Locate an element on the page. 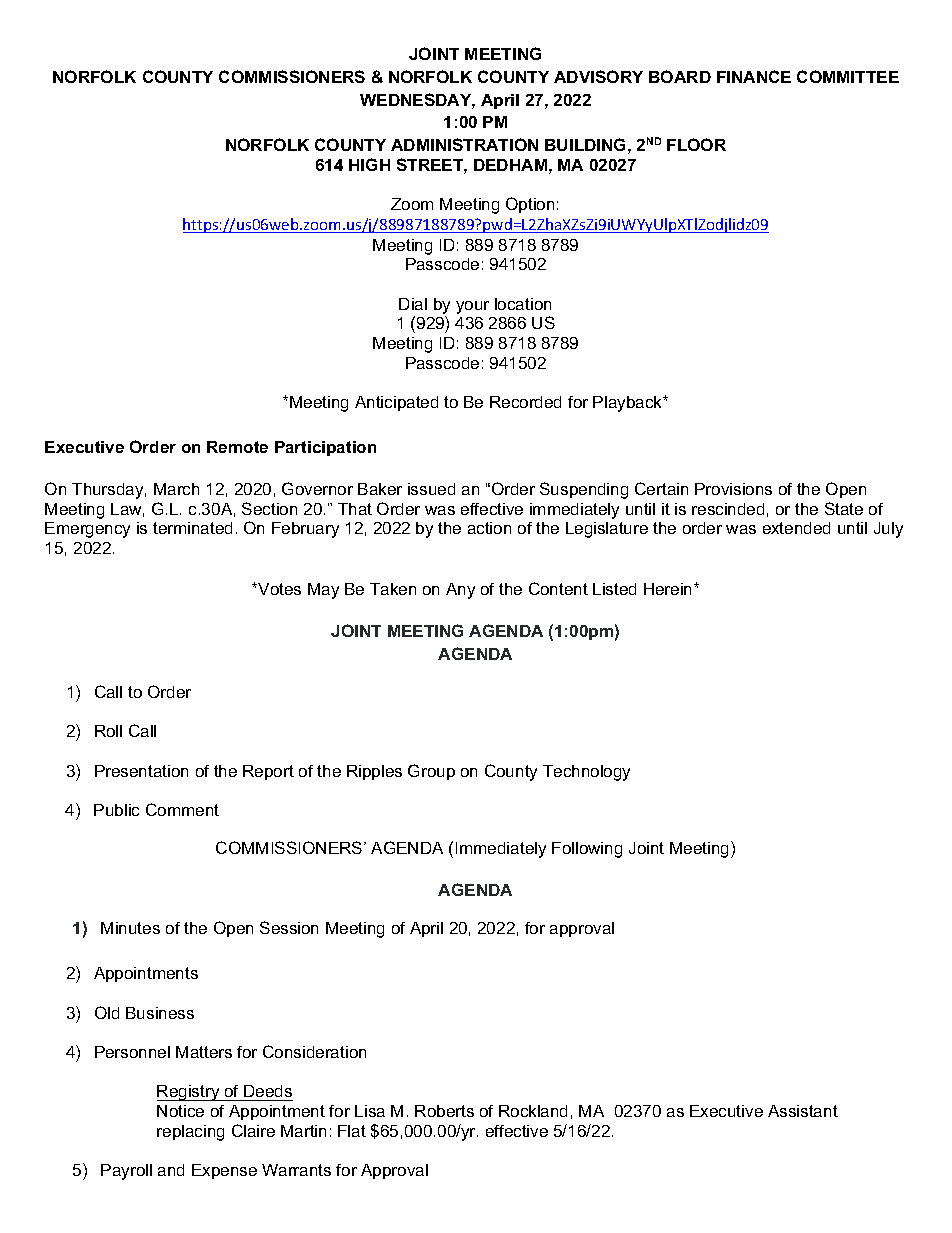  Group is located at coordinates (431, 772).
